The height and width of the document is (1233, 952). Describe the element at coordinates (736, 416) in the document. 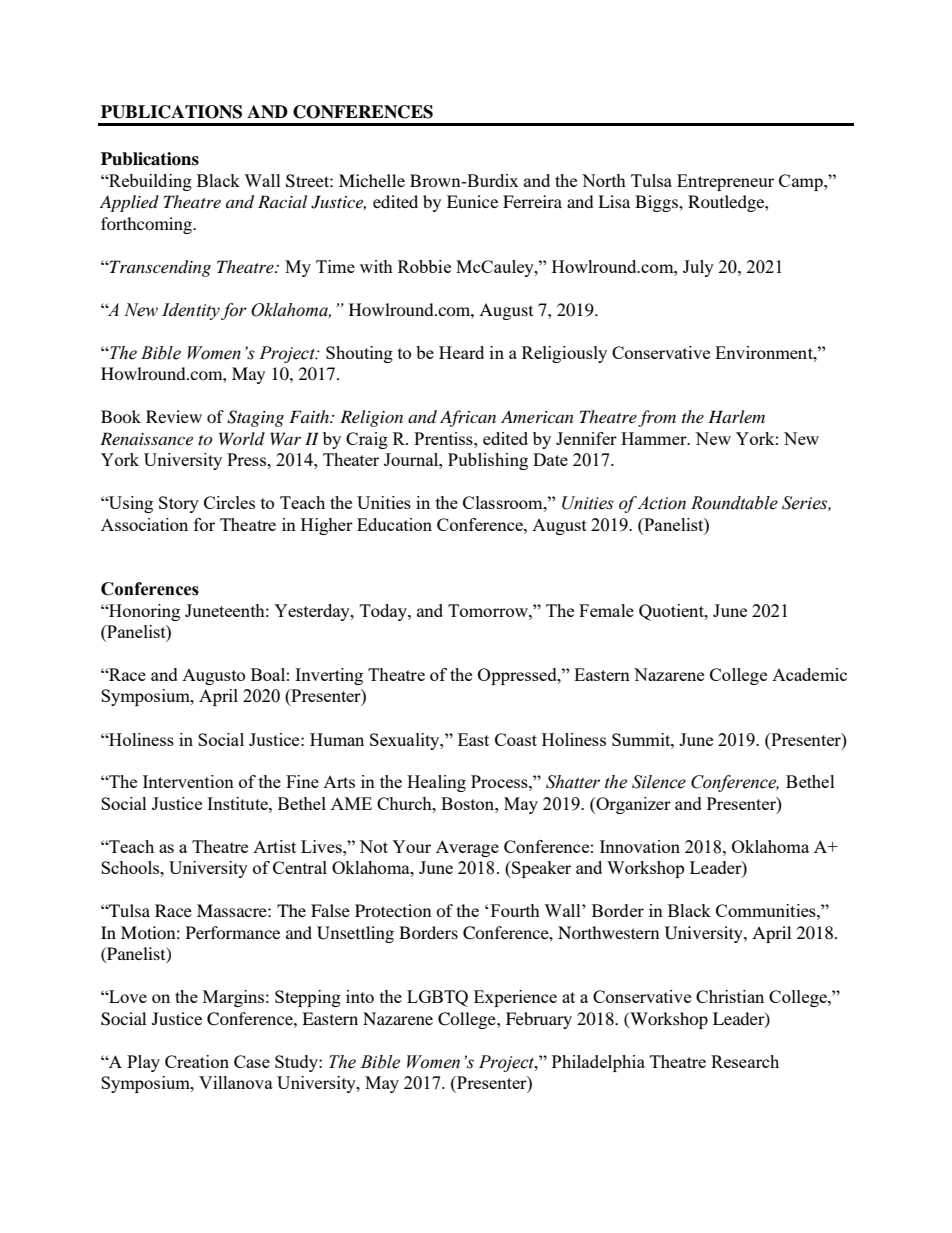

I see `Harlem` at that location.
